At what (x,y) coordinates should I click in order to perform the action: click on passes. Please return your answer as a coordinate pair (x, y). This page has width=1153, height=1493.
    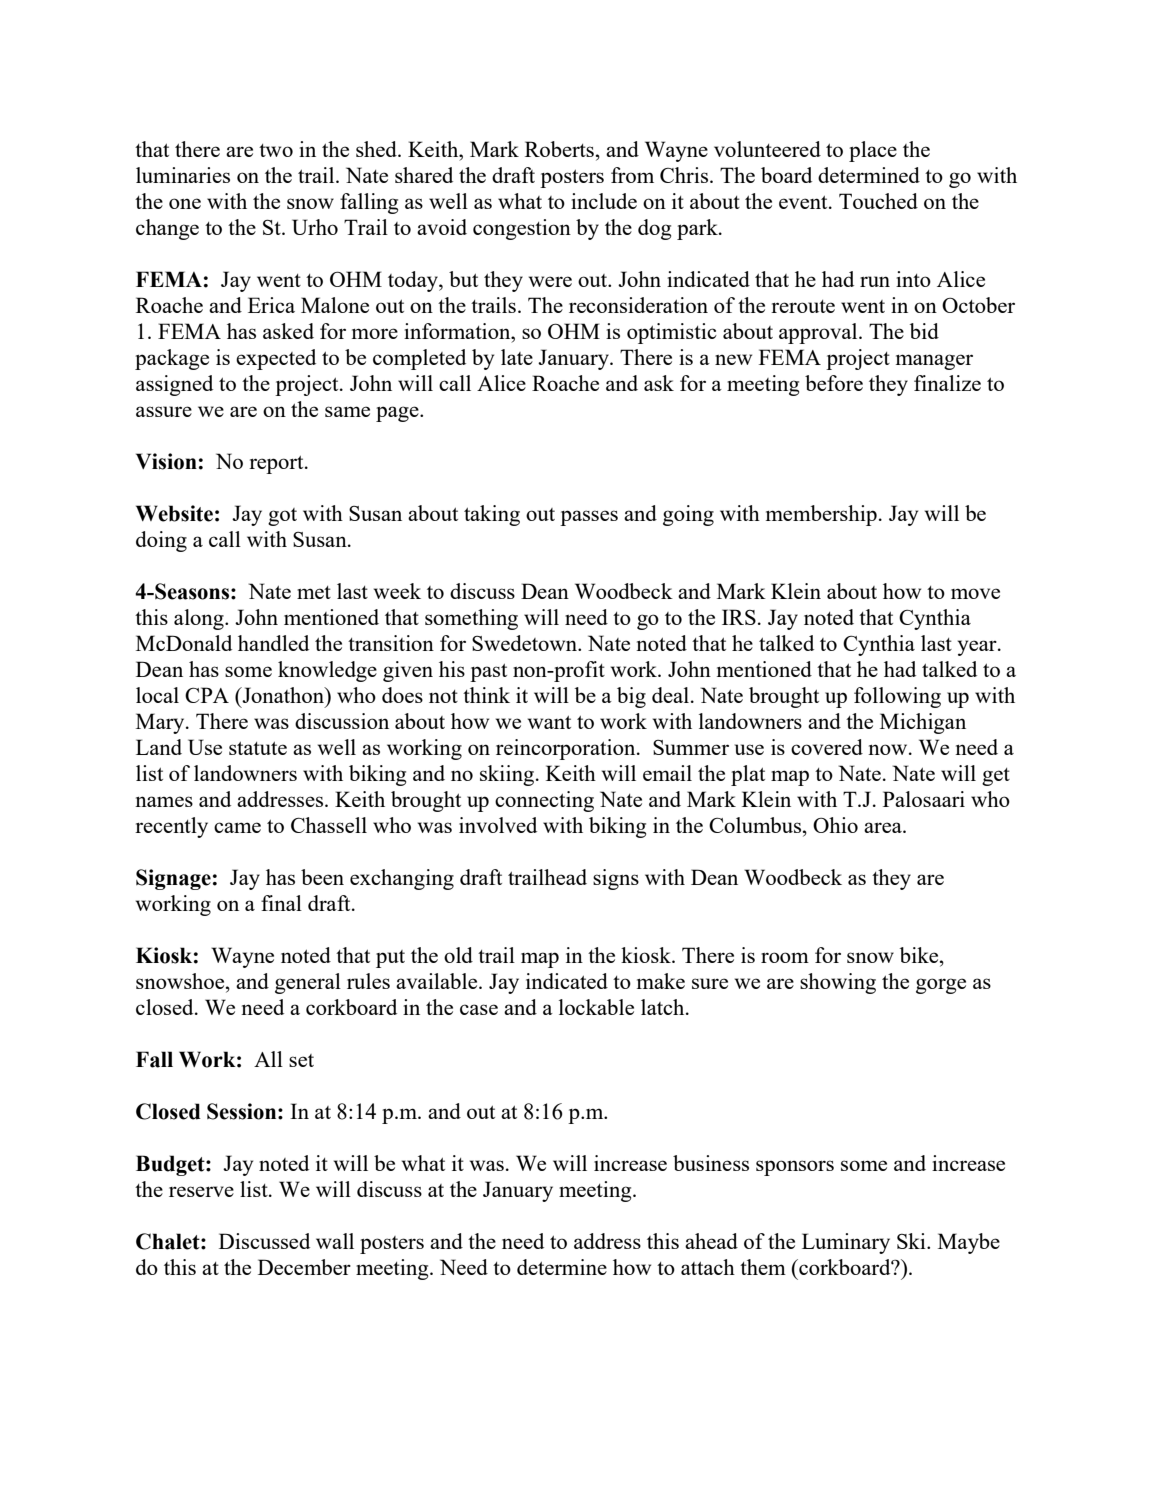
    Looking at the image, I should click on (589, 518).
